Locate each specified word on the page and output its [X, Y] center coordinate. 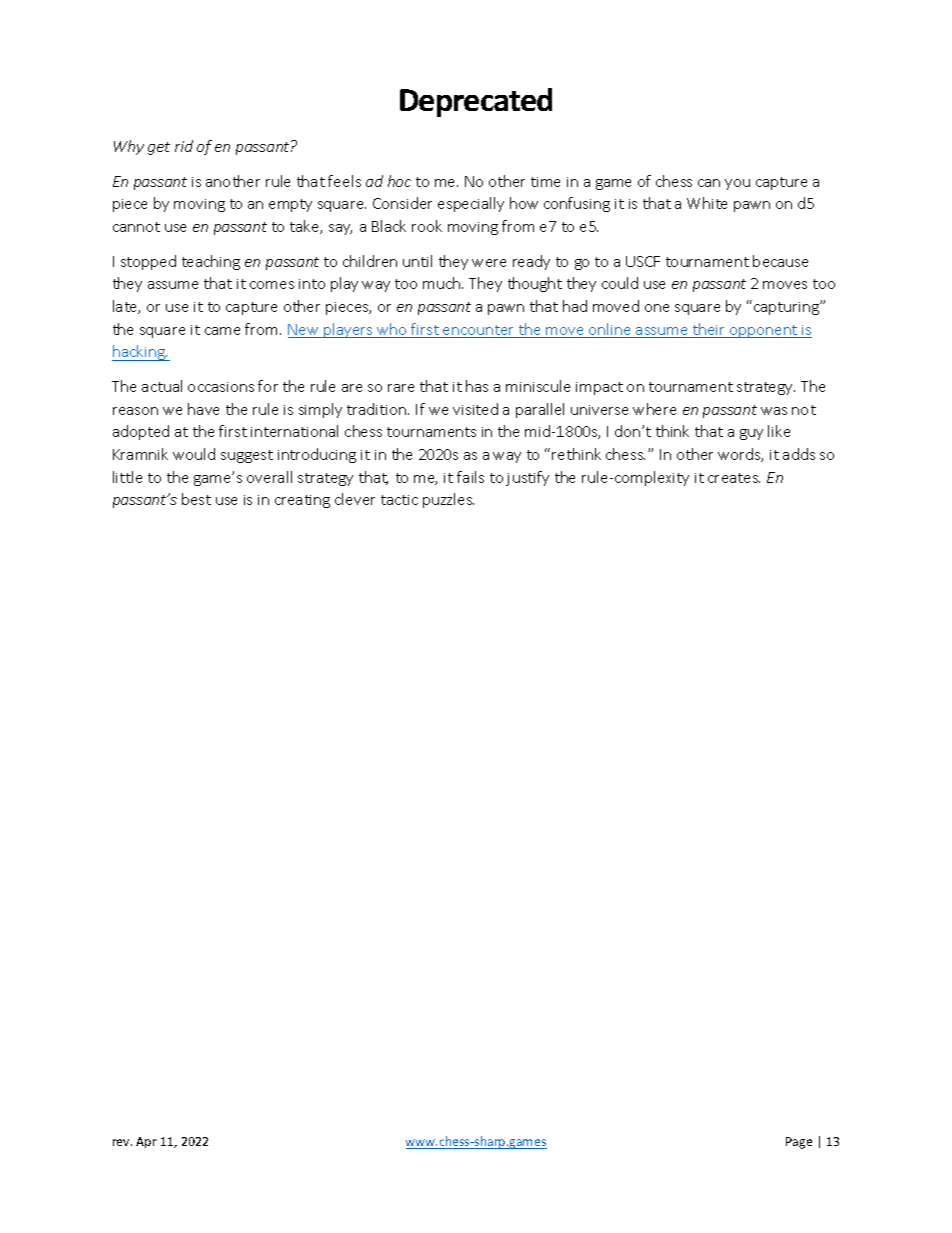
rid [184, 146]
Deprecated [476, 102]
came [222, 331]
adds [799, 454]
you [737, 184]
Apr [146, 1142]
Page [799, 1143]
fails [470, 477]
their [709, 330]
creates [734, 478]
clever [355, 499]
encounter [479, 331]
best [196, 499]
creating [302, 501]
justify [527, 478]
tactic [399, 500]
